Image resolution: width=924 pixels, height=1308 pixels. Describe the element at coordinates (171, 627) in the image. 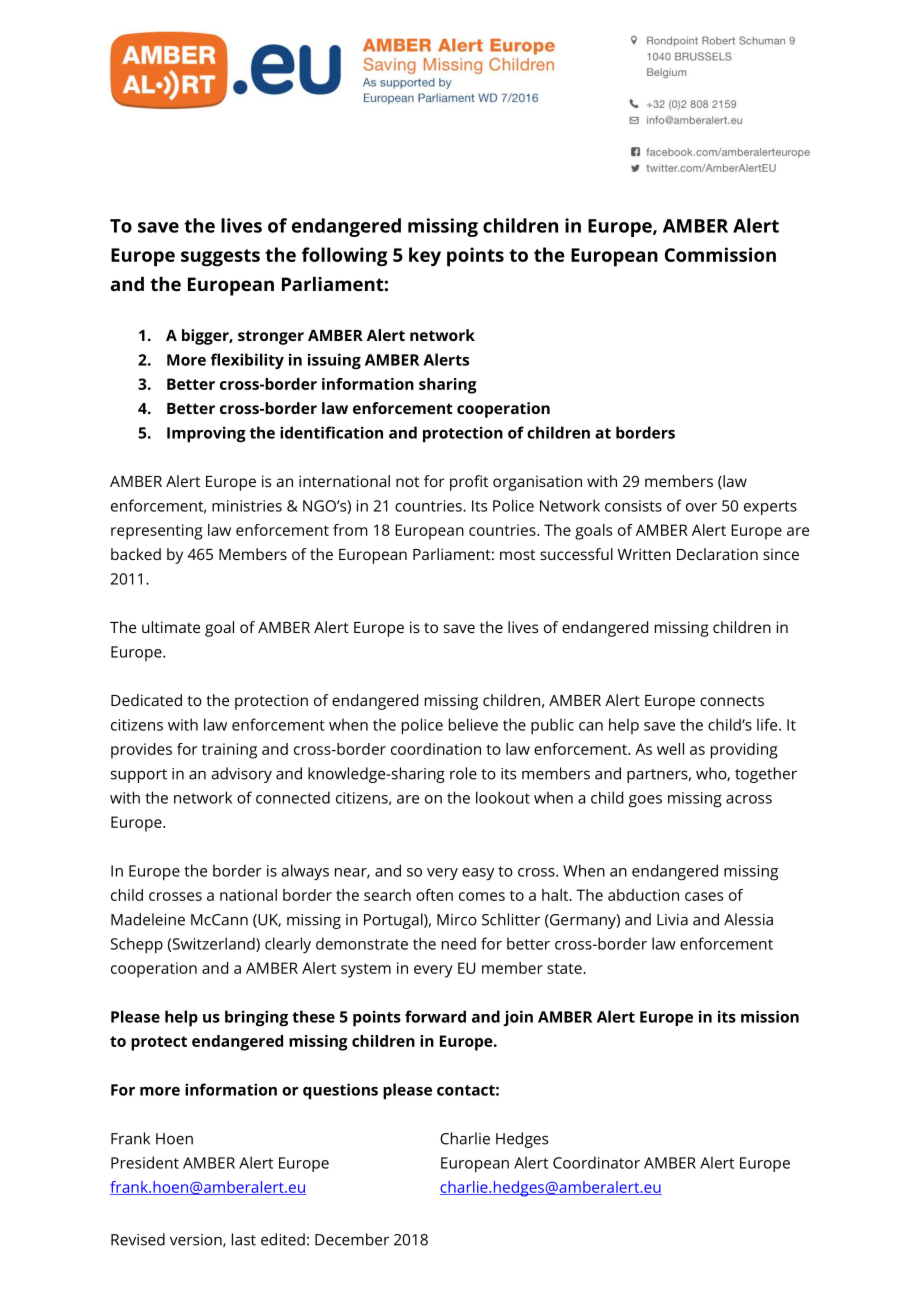

I see `ultimate` at that location.
